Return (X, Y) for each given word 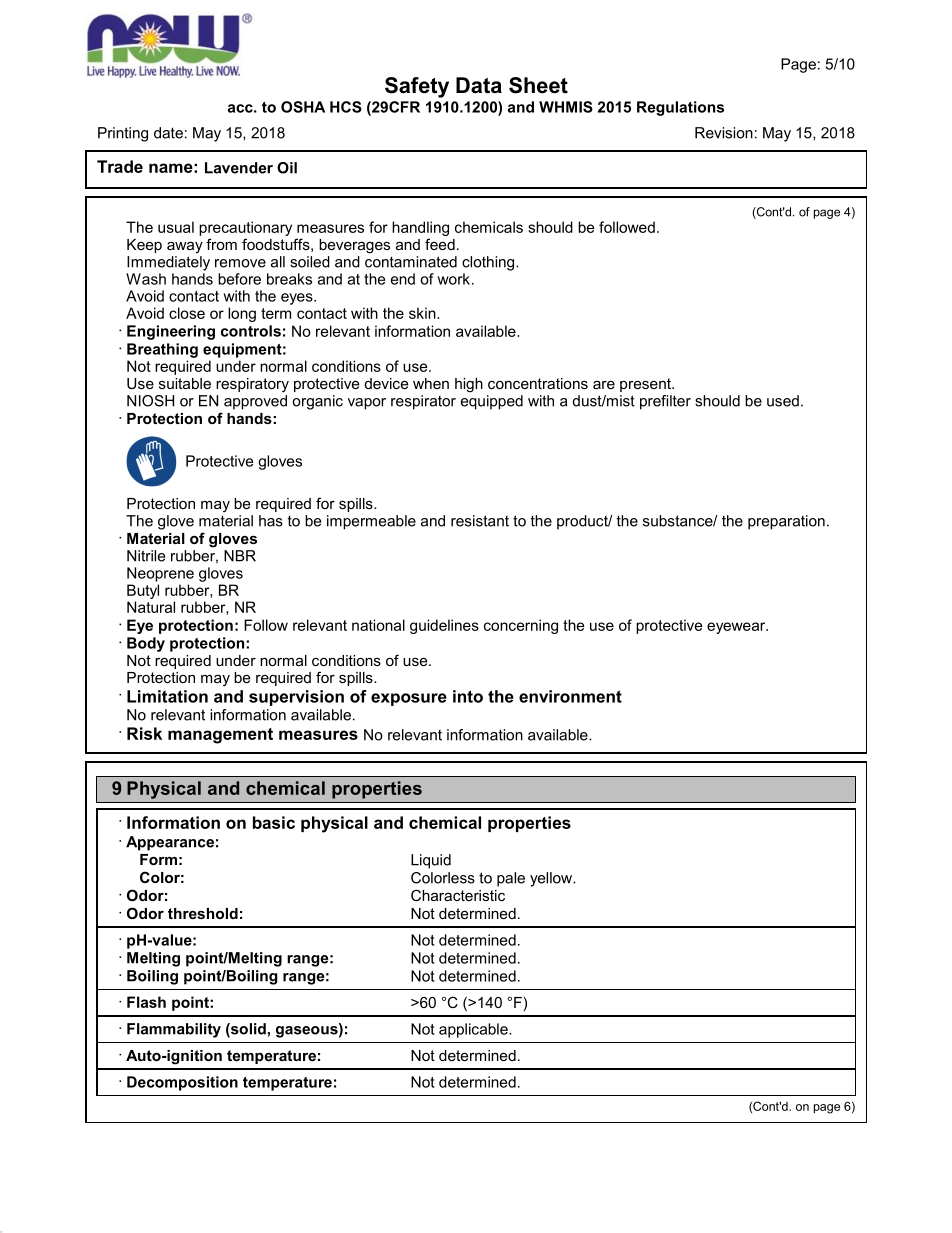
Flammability (174, 1030)
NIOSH (150, 401)
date (168, 133)
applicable (474, 1030)
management (220, 736)
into (468, 696)
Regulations (680, 108)
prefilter (665, 402)
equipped (492, 401)
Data (479, 85)
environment (570, 696)
